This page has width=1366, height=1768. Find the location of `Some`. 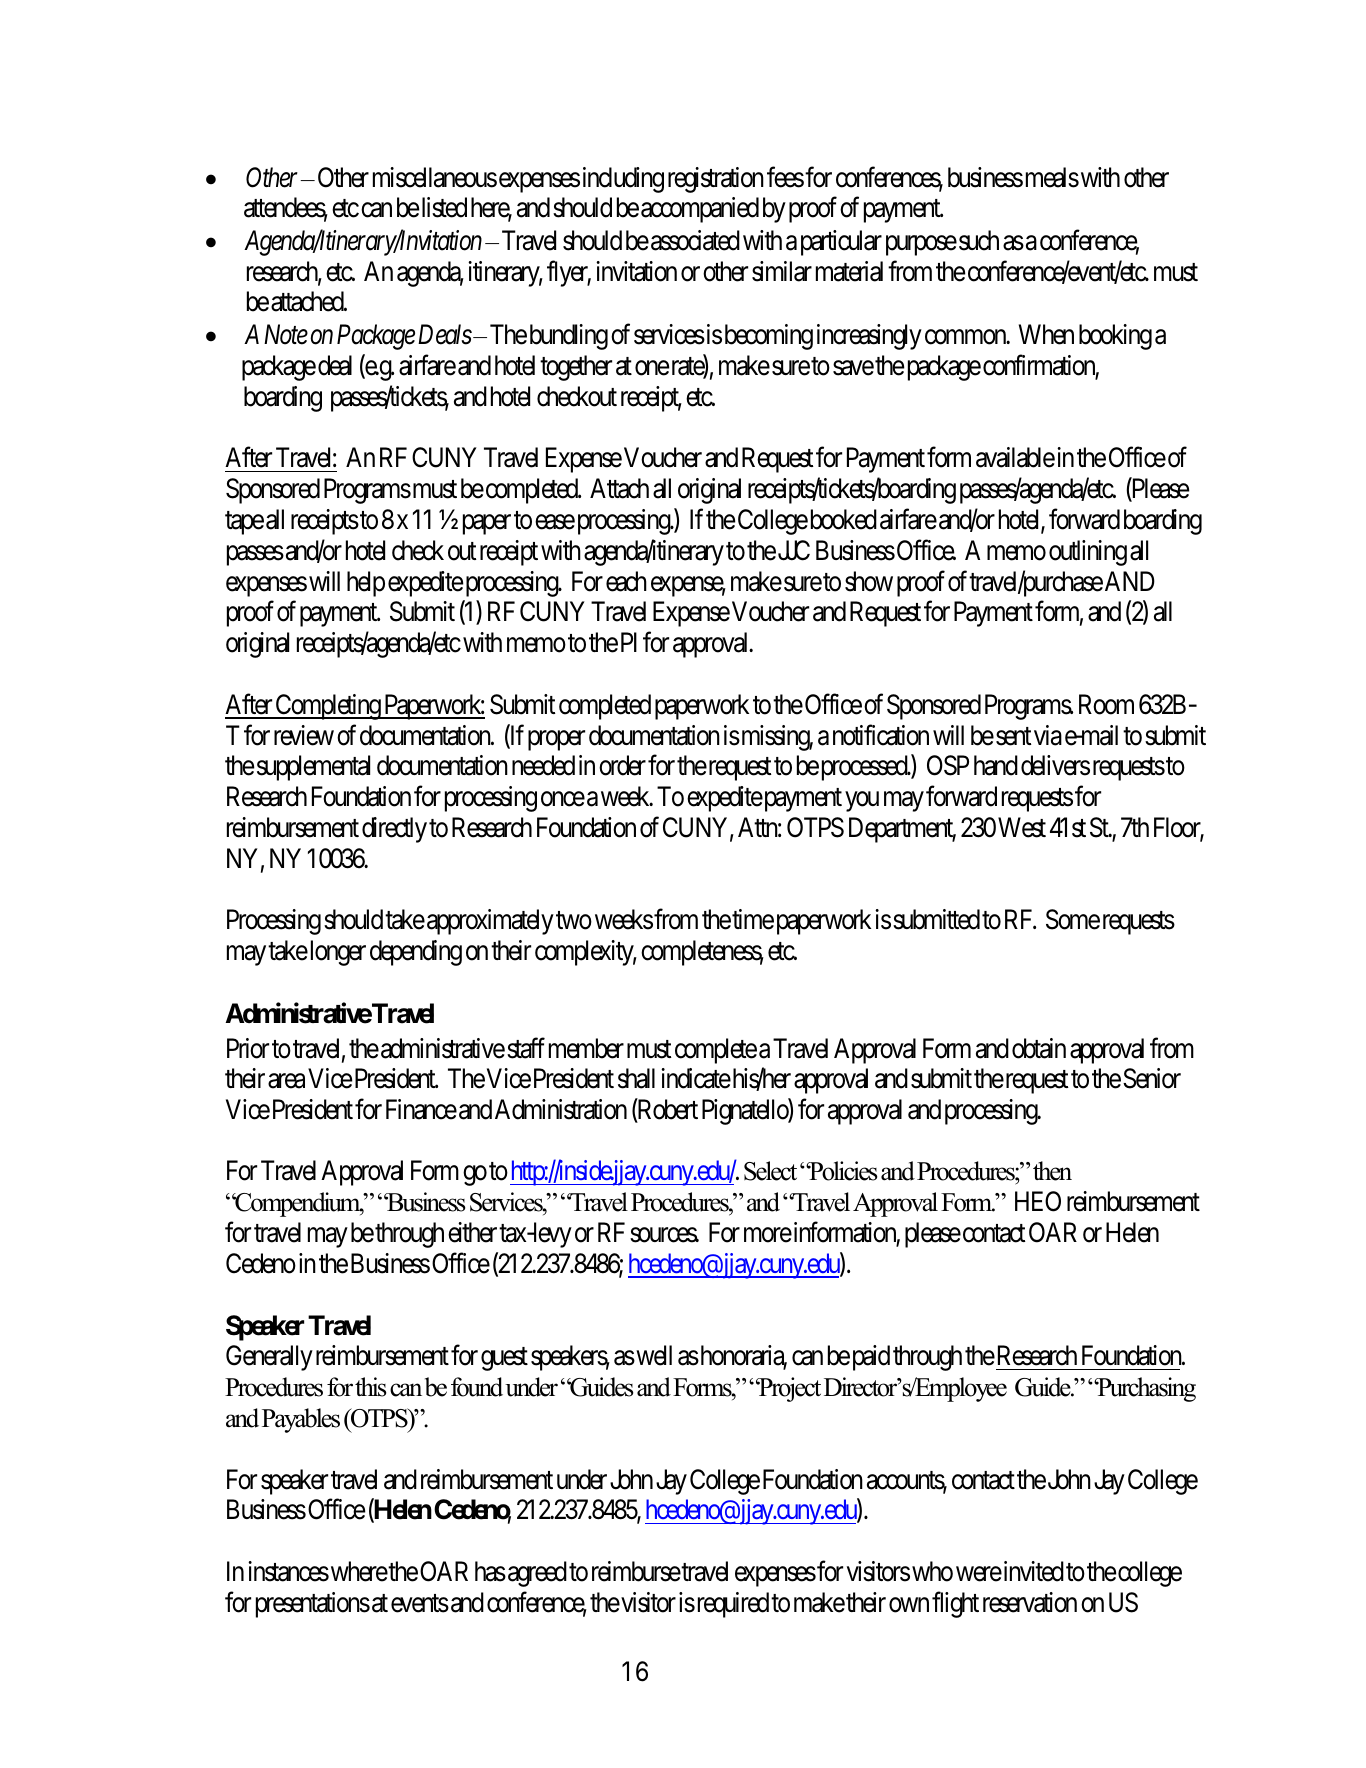

Some is located at coordinates (1073, 919).
